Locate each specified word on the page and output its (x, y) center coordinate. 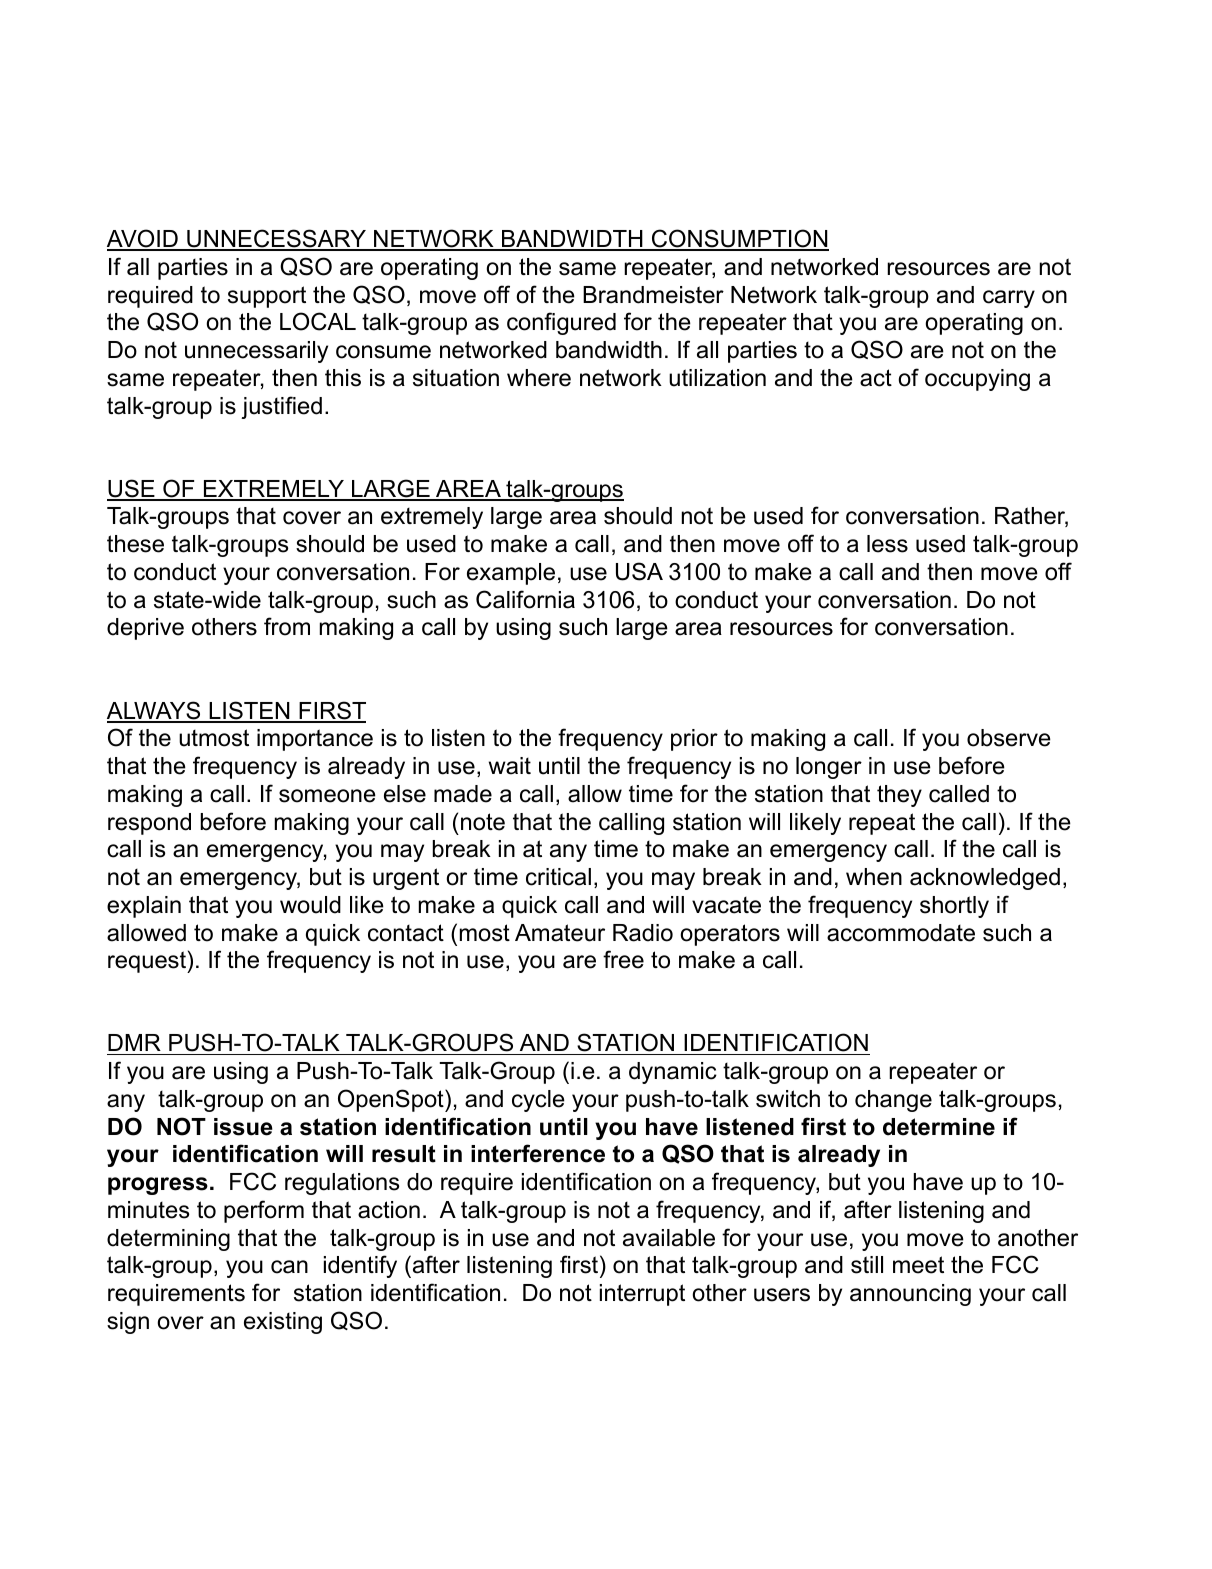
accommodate (901, 933)
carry (1009, 299)
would (310, 905)
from (287, 626)
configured (561, 323)
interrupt (642, 1295)
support (267, 297)
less (887, 544)
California (525, 599)
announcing (910, 1295)
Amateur (560, 933)
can (289, 1267)
